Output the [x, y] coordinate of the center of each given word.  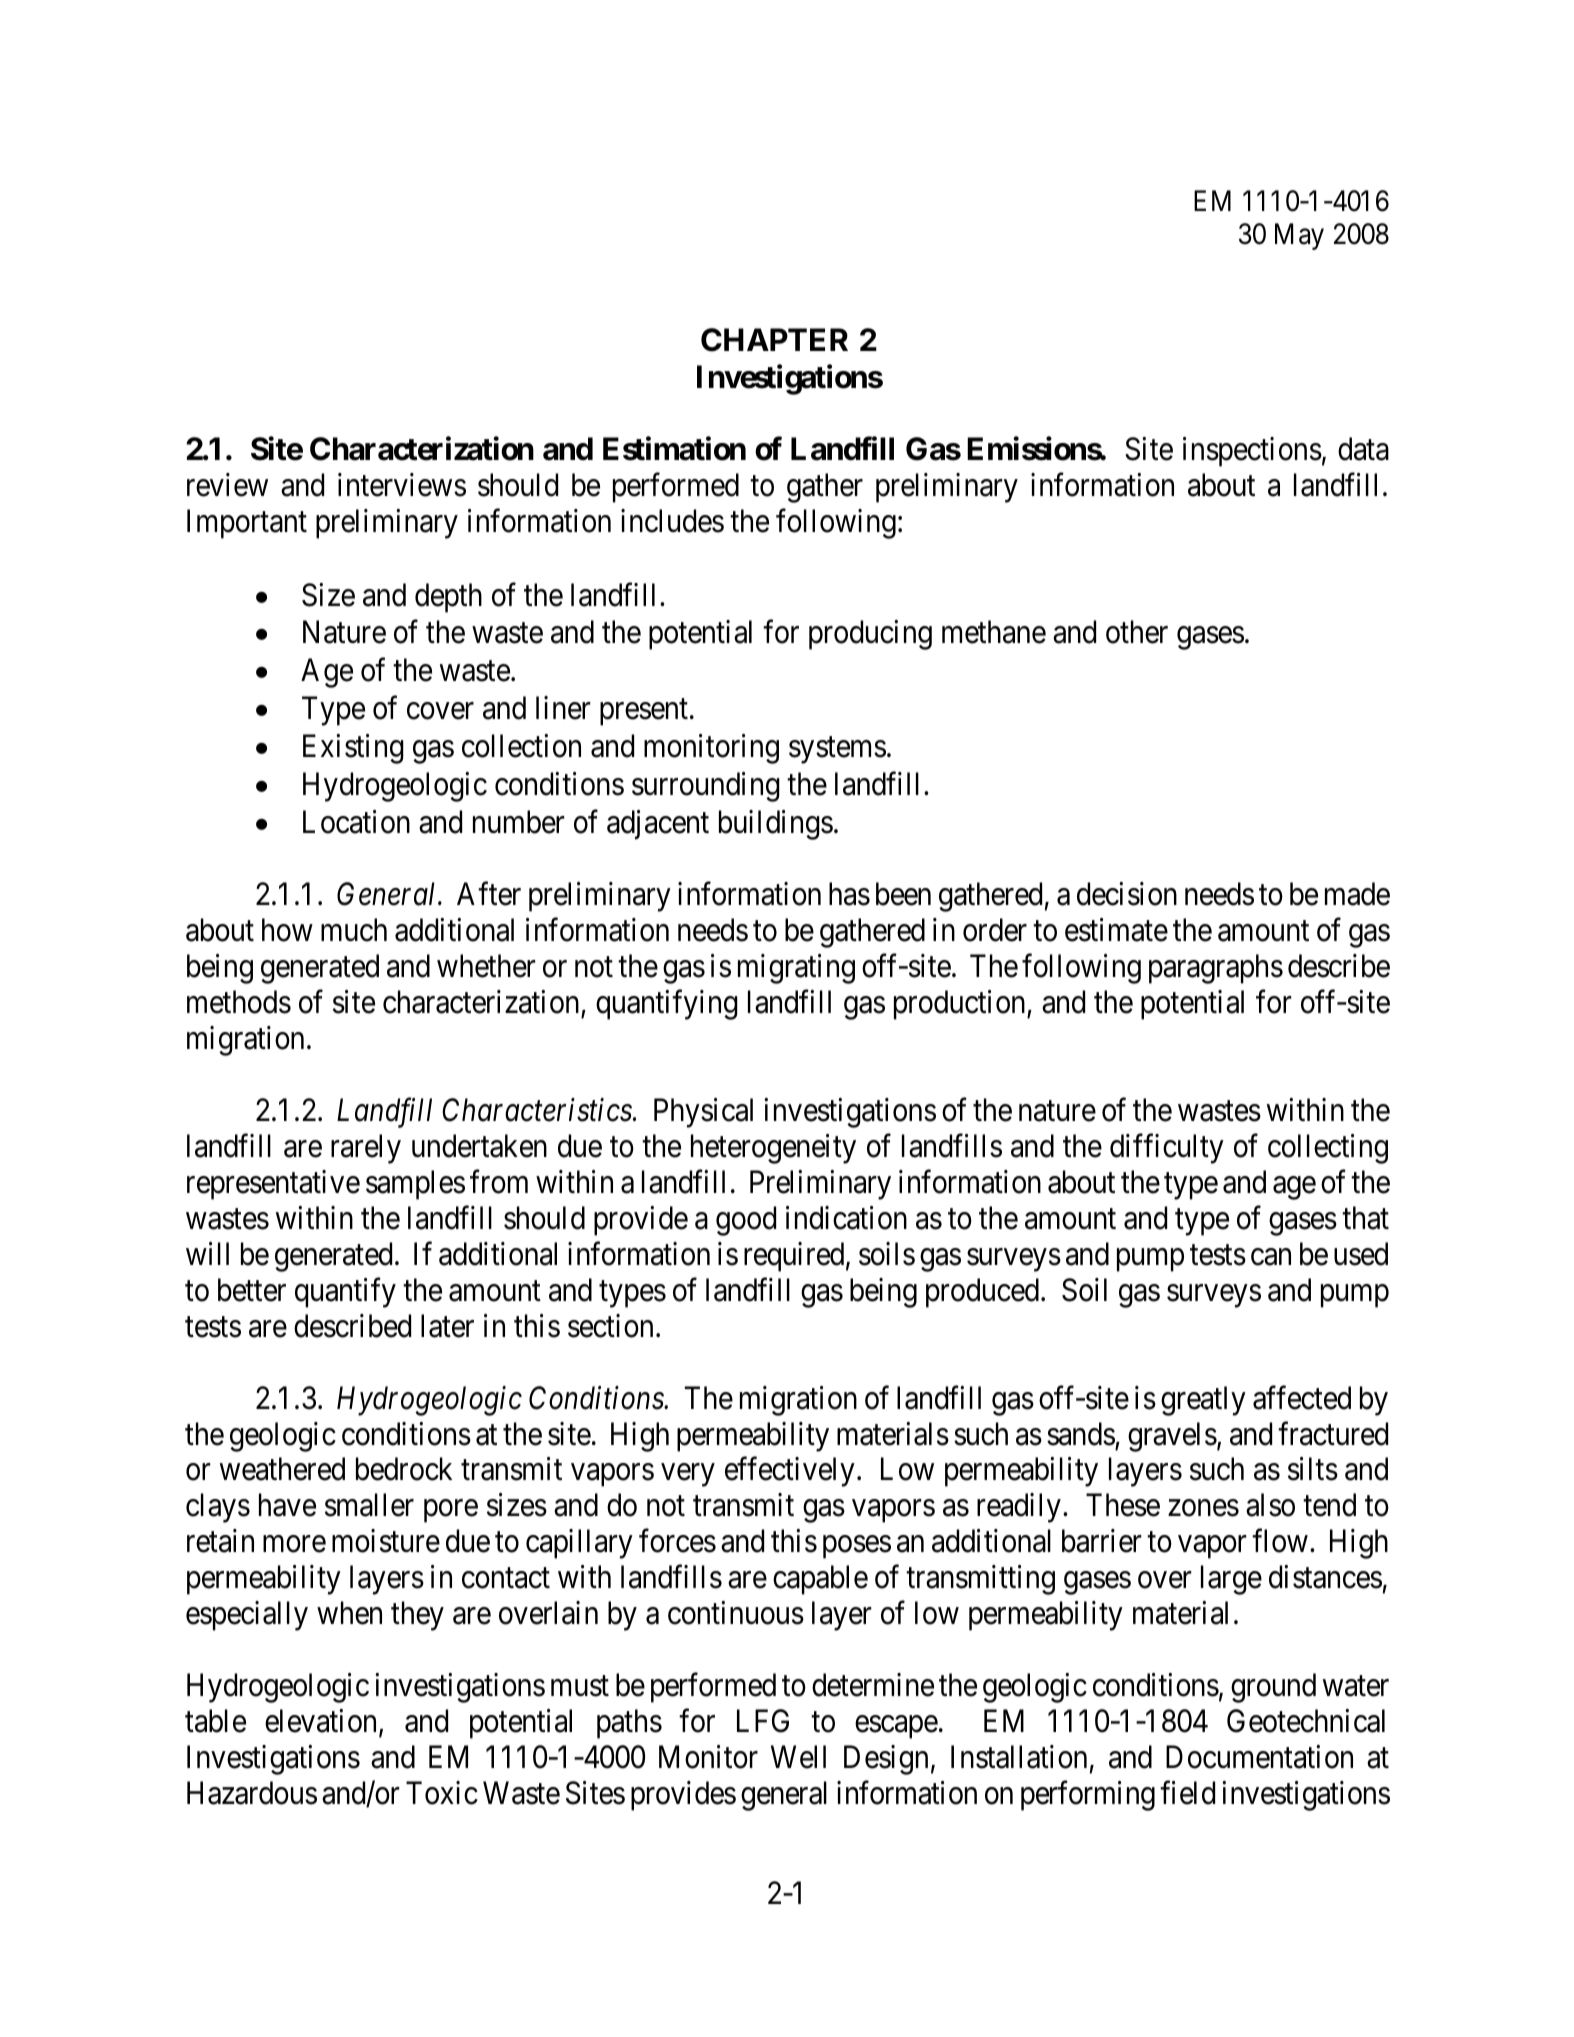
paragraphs [1216, 969]
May [1299, 236]
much [354, 930]
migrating [796, 969]
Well [798, 1757]
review [227, 485]
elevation [322, 1722]
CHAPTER [774, 340]
